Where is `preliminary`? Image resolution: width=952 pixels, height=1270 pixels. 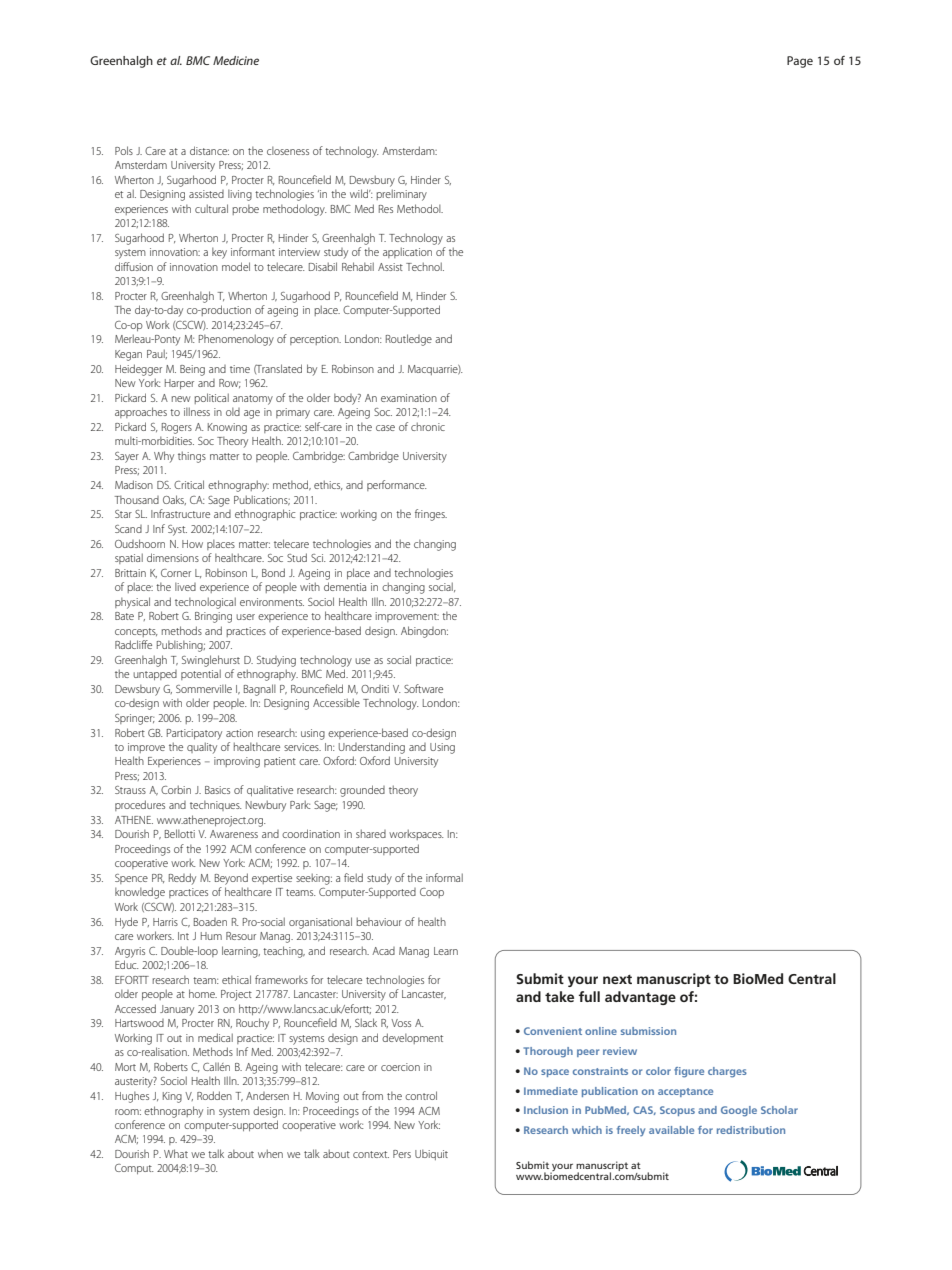 preliminary is located at coordinates (401, 195).
